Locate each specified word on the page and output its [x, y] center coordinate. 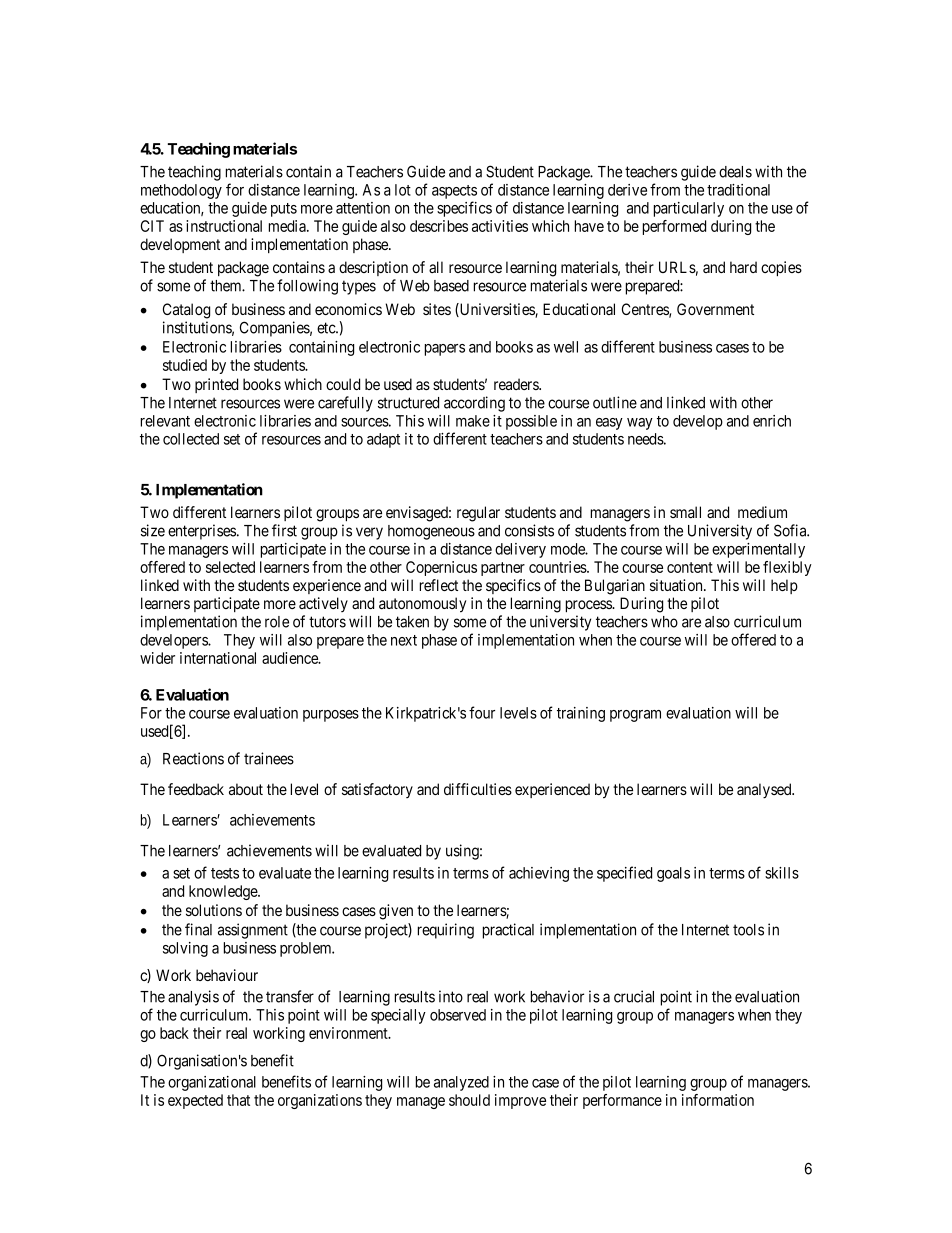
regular [478, 514]
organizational [212, 1083]
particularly [689, 209]
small [685, 512]
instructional [224, 226]
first [284, 530]
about [246, 789]
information [718, 1100]
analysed [765, 791]
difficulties [478, 789]
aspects [454, 192]
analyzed [461, 1083]
